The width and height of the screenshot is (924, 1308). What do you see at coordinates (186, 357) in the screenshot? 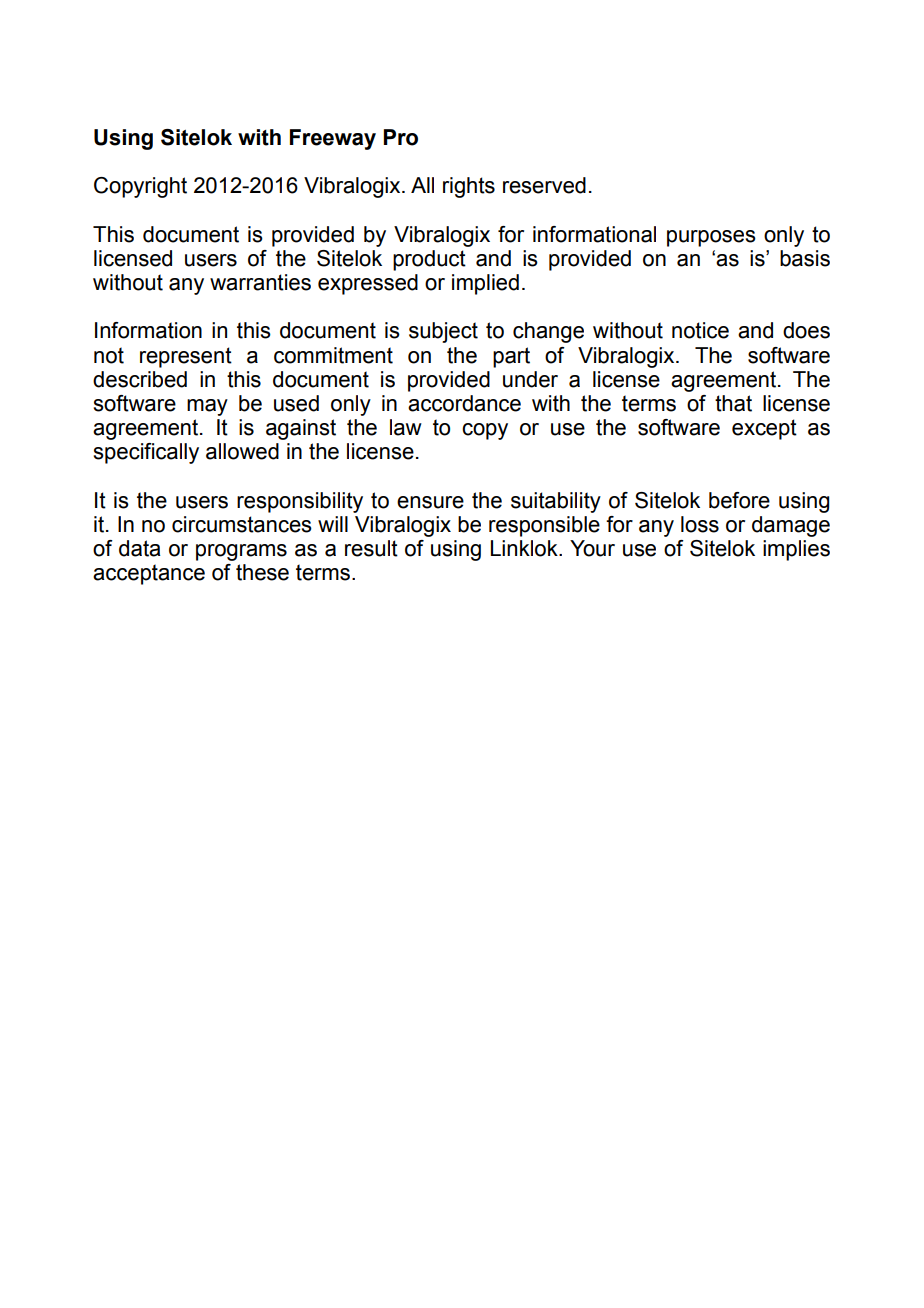
I see `represent` at bounding box center [186, 357].
